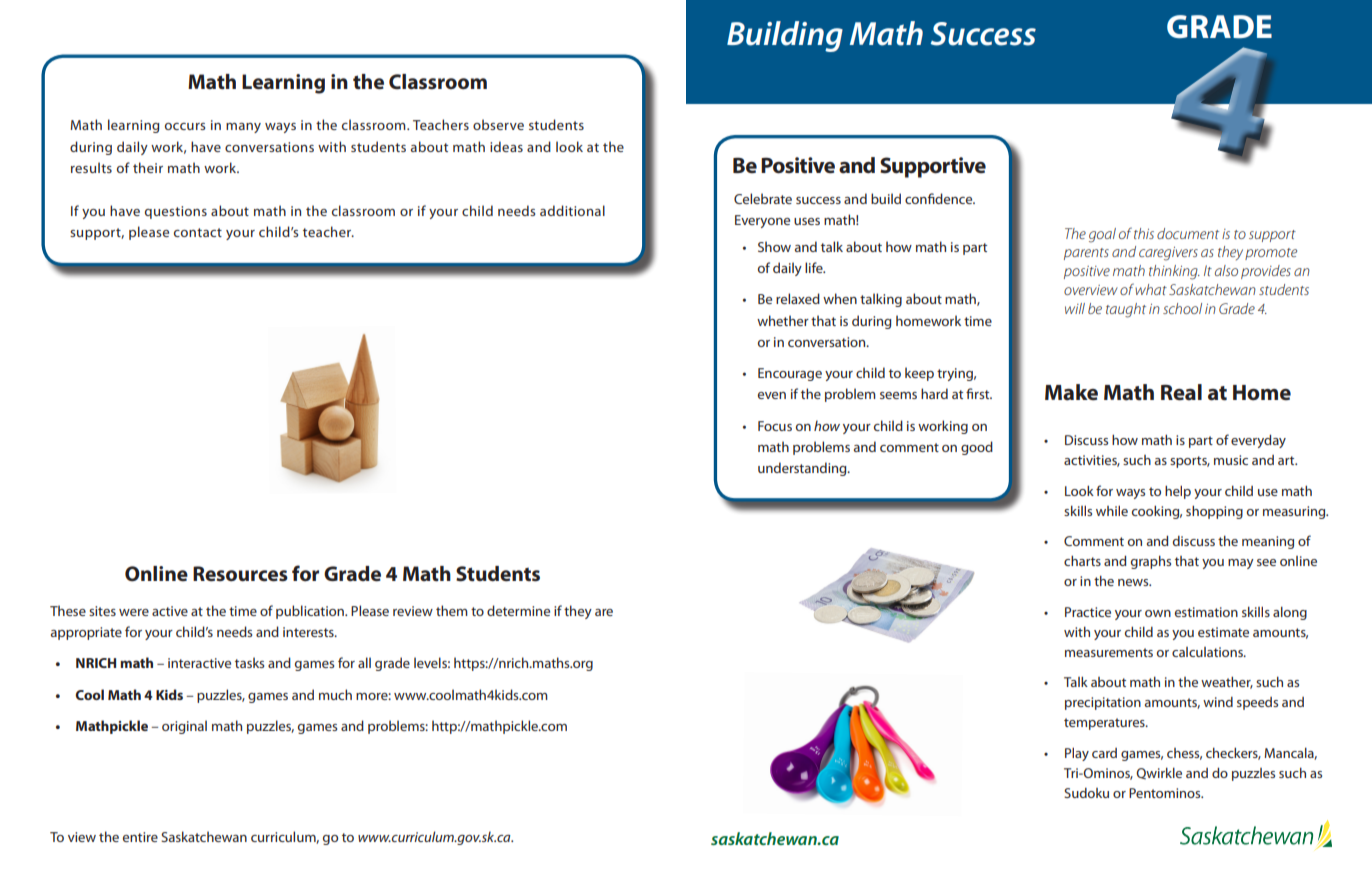 Image resolution: width=1372 pixels, height=887 pixels. What do you see at coordinates (243, 128) in the document?
I see `many` at bounding box center [243, 128].
